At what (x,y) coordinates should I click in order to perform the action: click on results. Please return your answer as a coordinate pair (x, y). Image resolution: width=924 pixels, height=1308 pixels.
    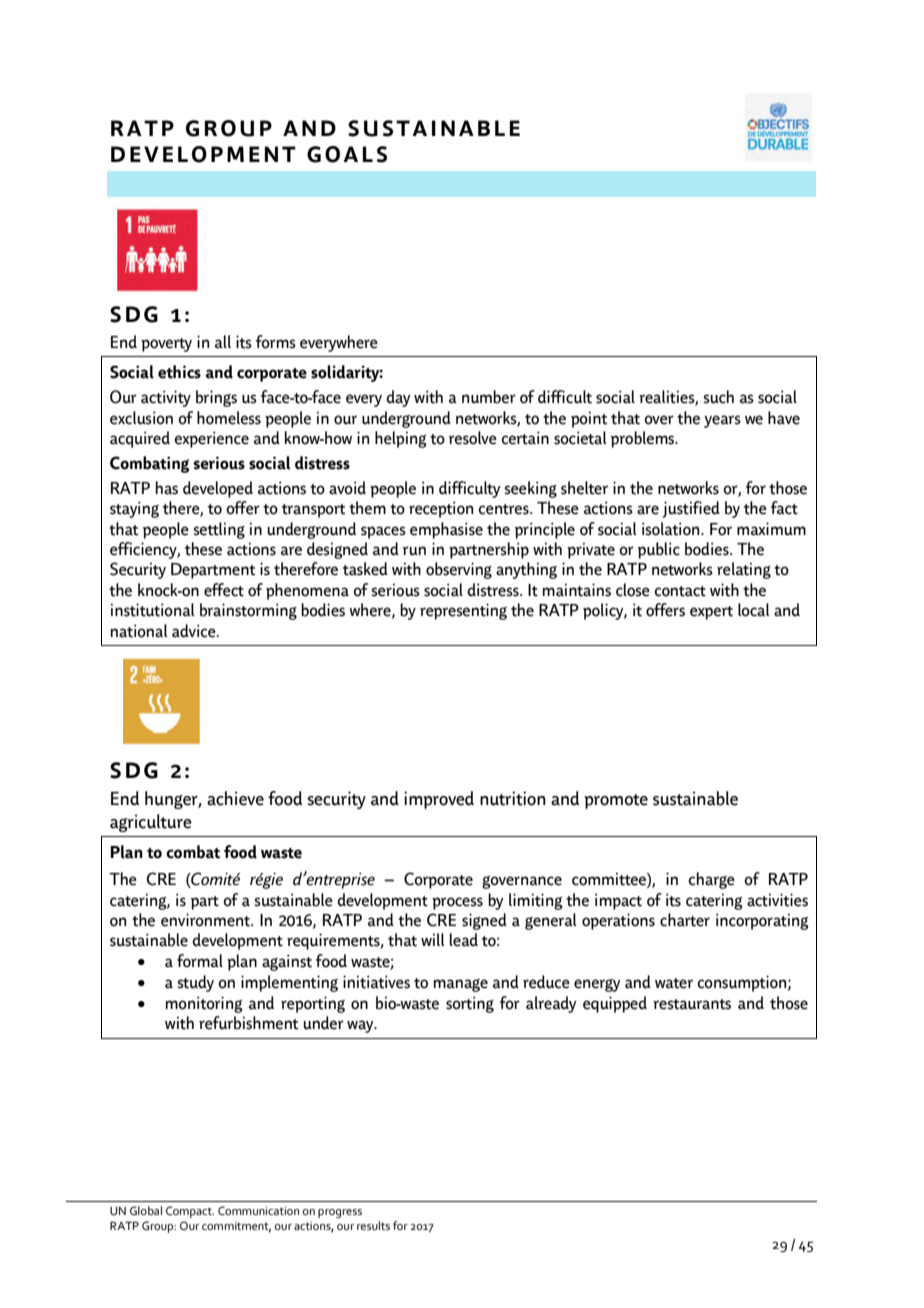
    Looking at the image, I should click on (373, 1225).
